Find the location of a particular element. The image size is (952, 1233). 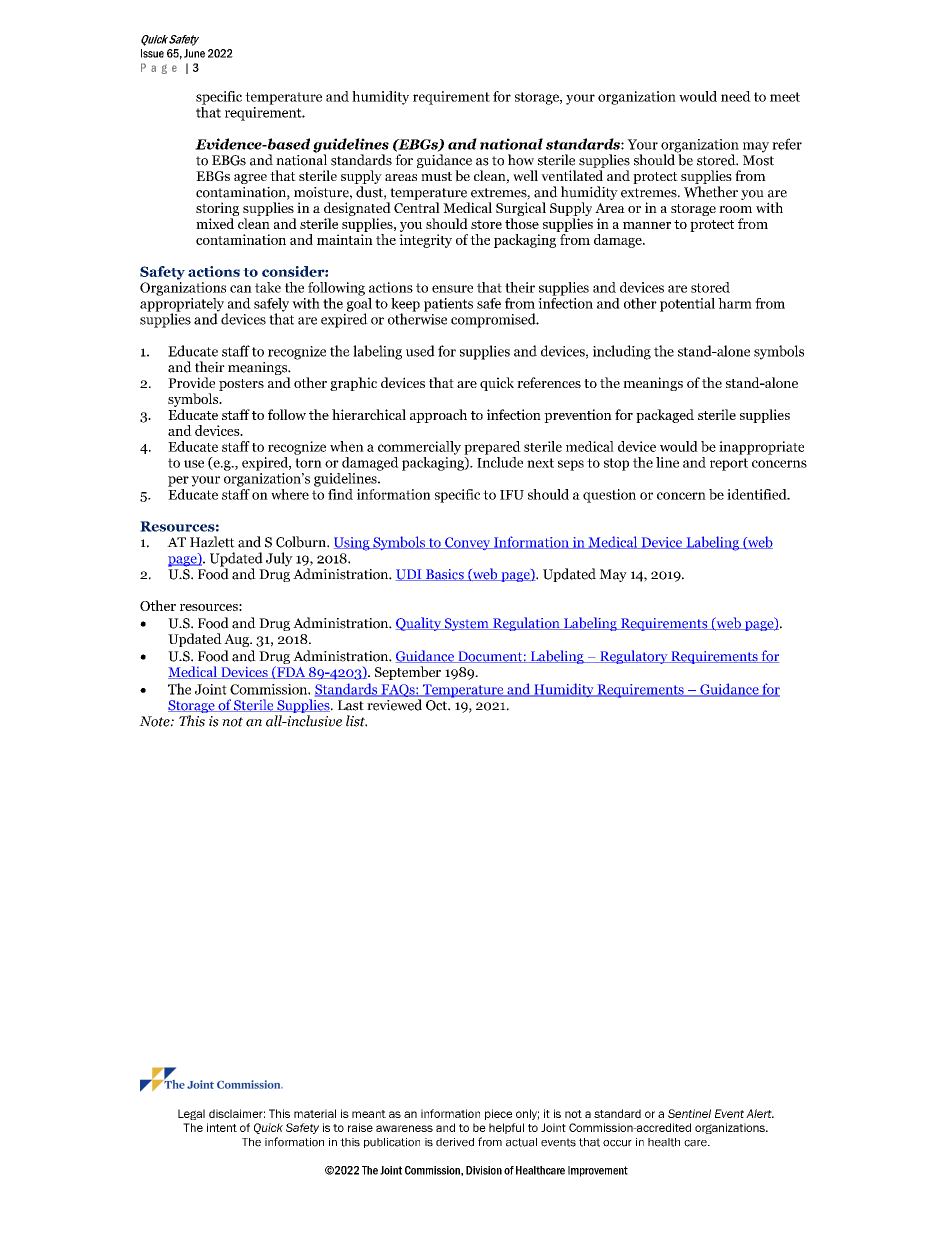

need is located at coordinates (736, 96).
